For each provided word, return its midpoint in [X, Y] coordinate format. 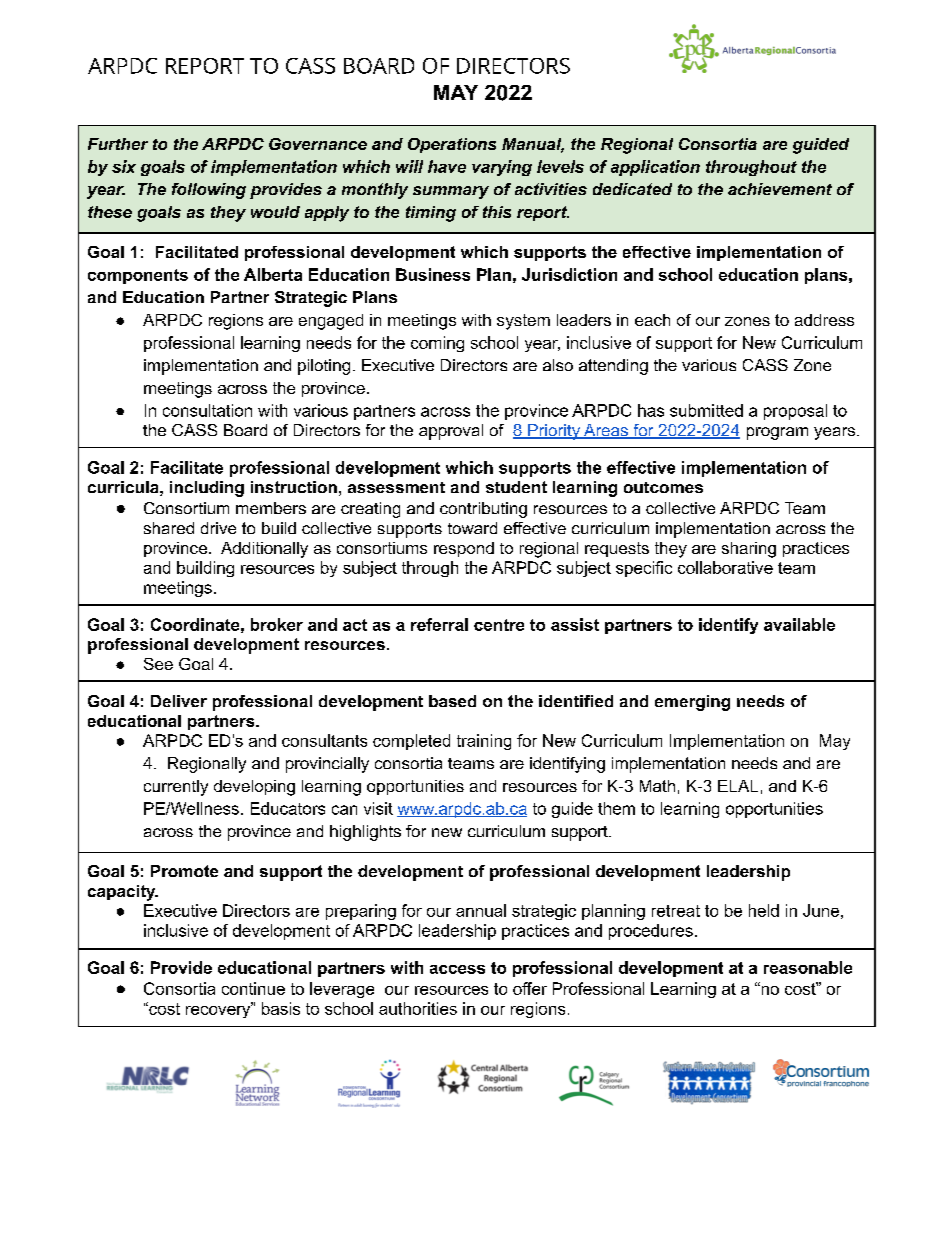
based [452, 701]
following [209, 191]
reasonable [808, 967]
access [457, 969]
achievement [780, 189]
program [777, 433]
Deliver [179, 701]
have [447, 166]
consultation [207, 410]
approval [451, 432]
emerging [692, 703]
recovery [219, 1010]
